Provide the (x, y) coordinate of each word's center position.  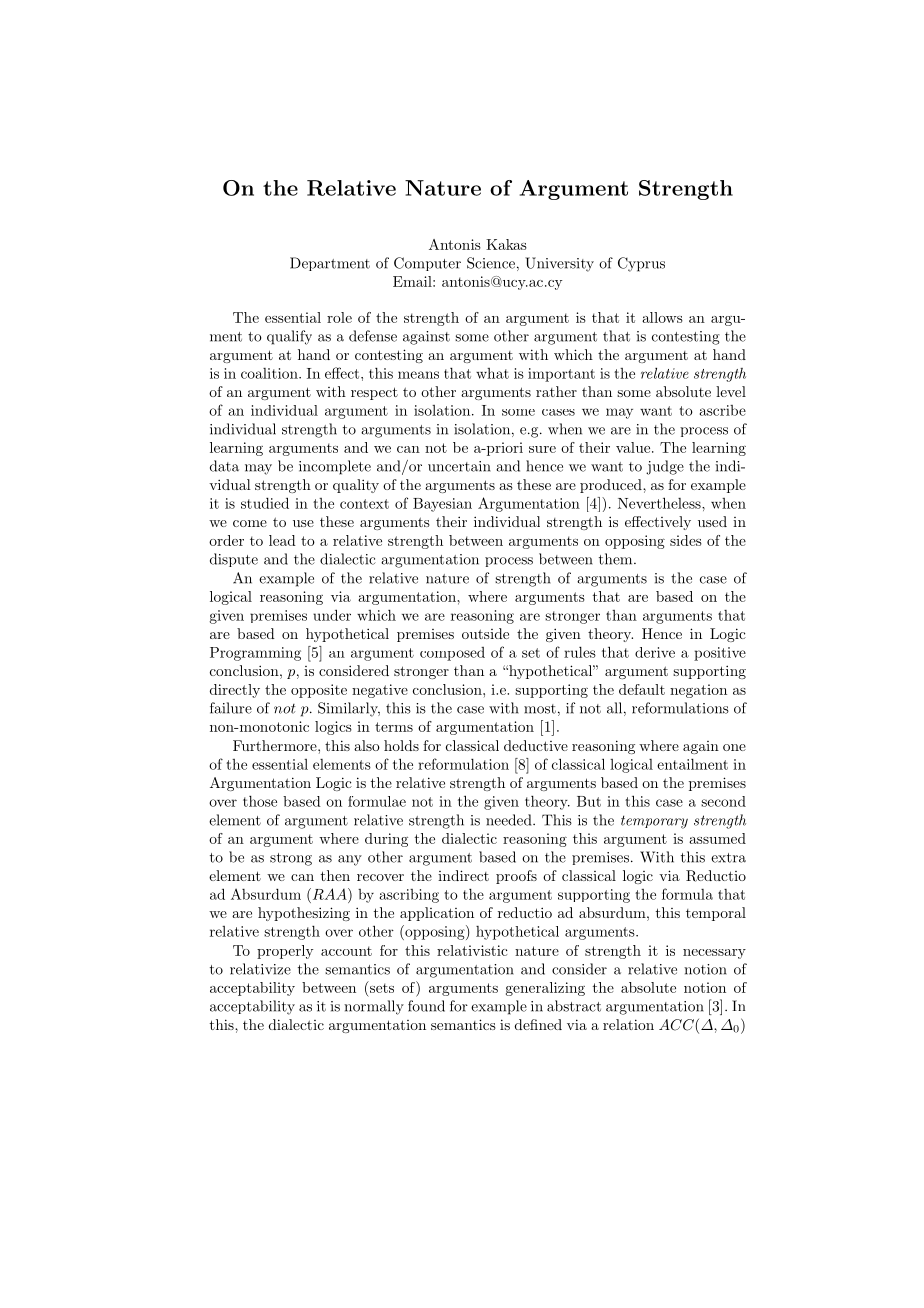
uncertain (459, 466)
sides (686, 540)
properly (285, 952)
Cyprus (641, 264)
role (339, 317)
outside (485, 633)
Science (491, 263)
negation (698, 691)
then (335, 875)
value (633, 447)
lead (282, 540)
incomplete (335, 467)
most (540, 709)
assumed (717, 838)
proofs (516, 877)
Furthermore (276, 745)
